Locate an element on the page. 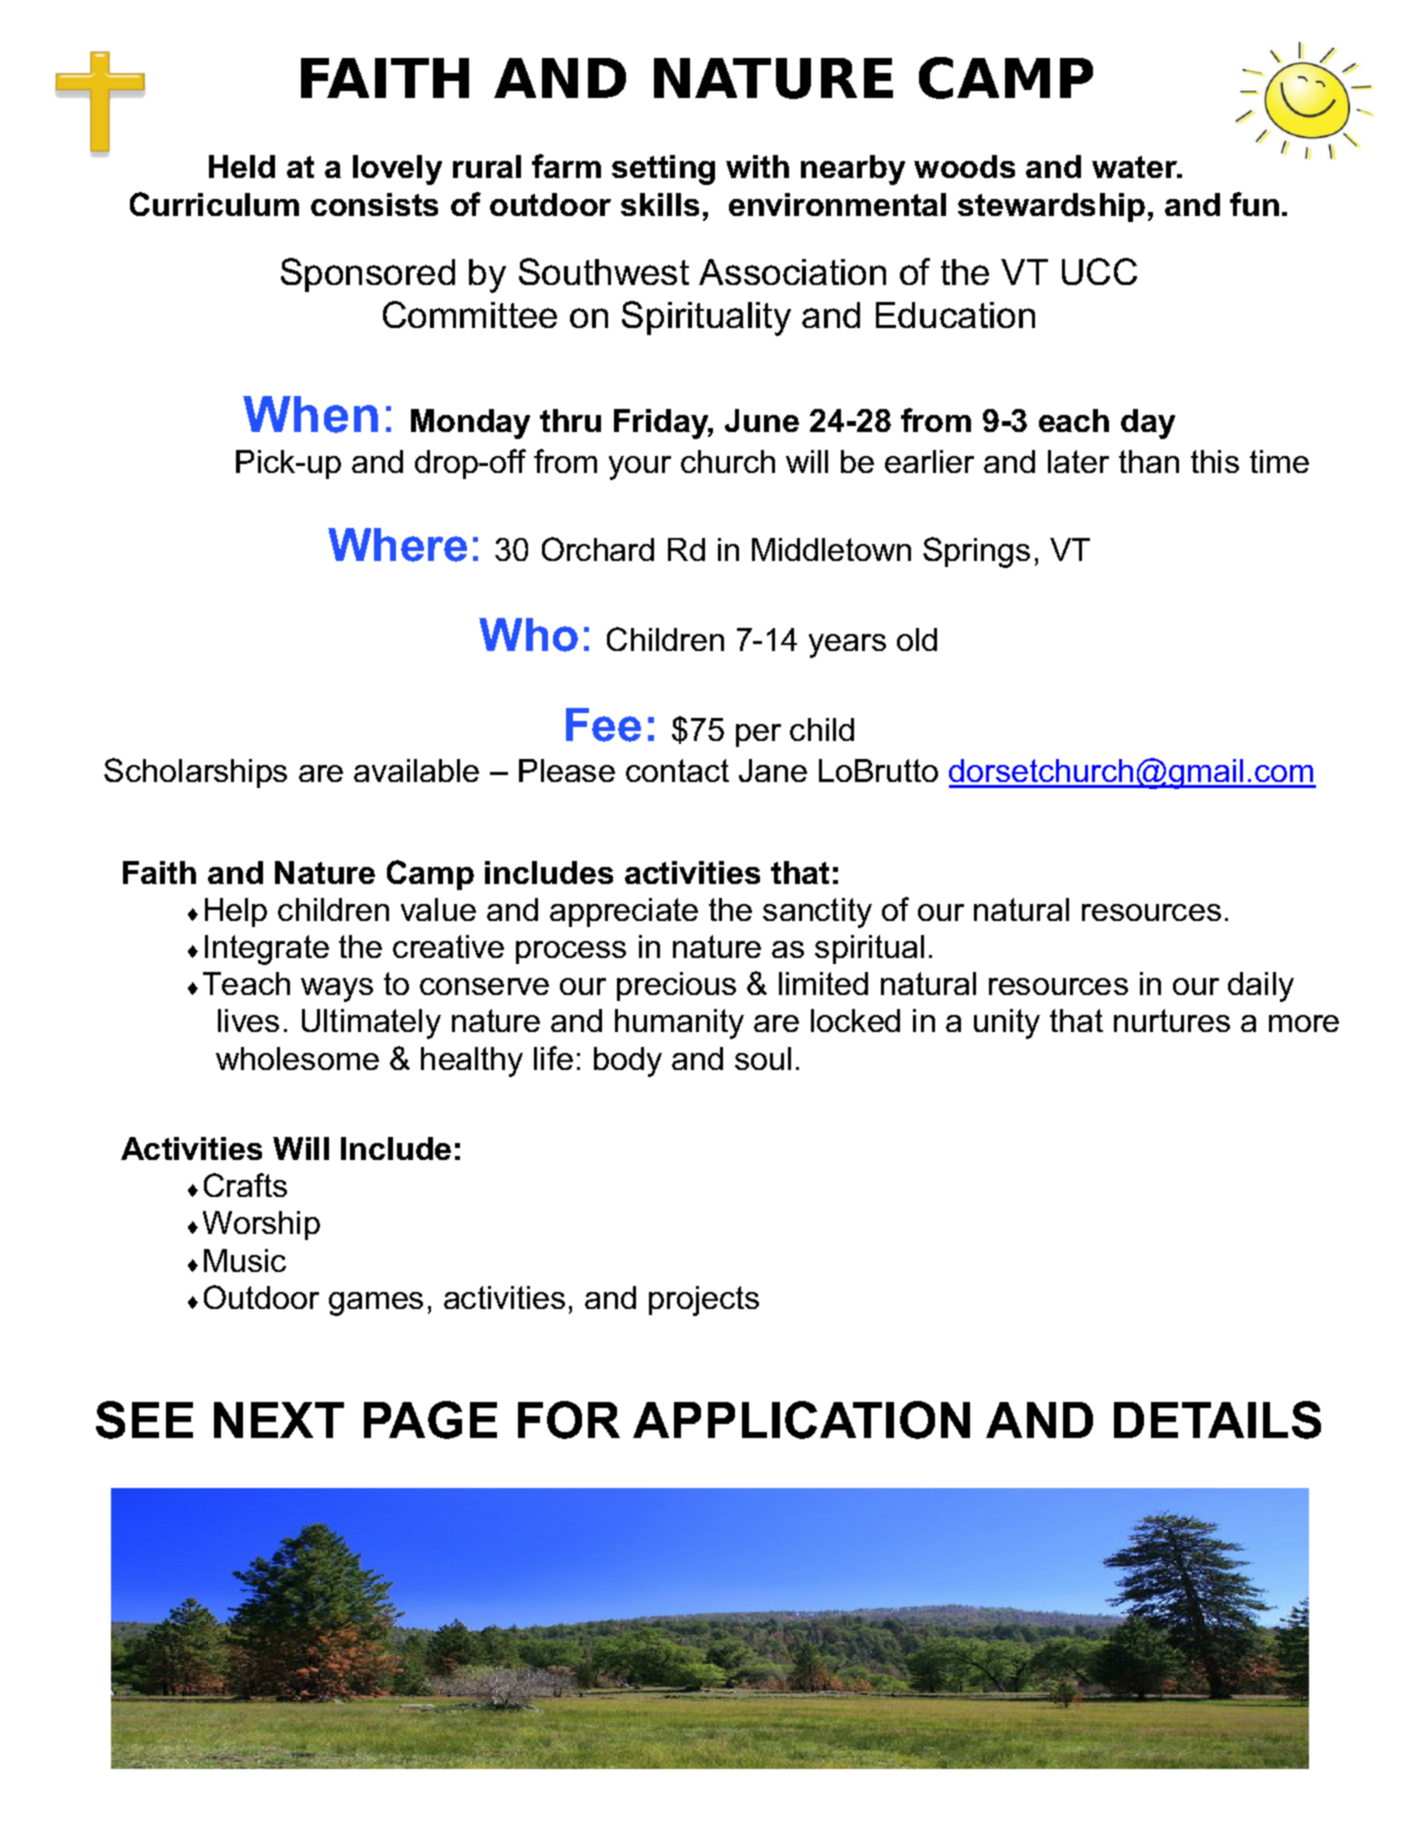 The image size is (1413, 1828). water is located at coordinates (1136, 167).
